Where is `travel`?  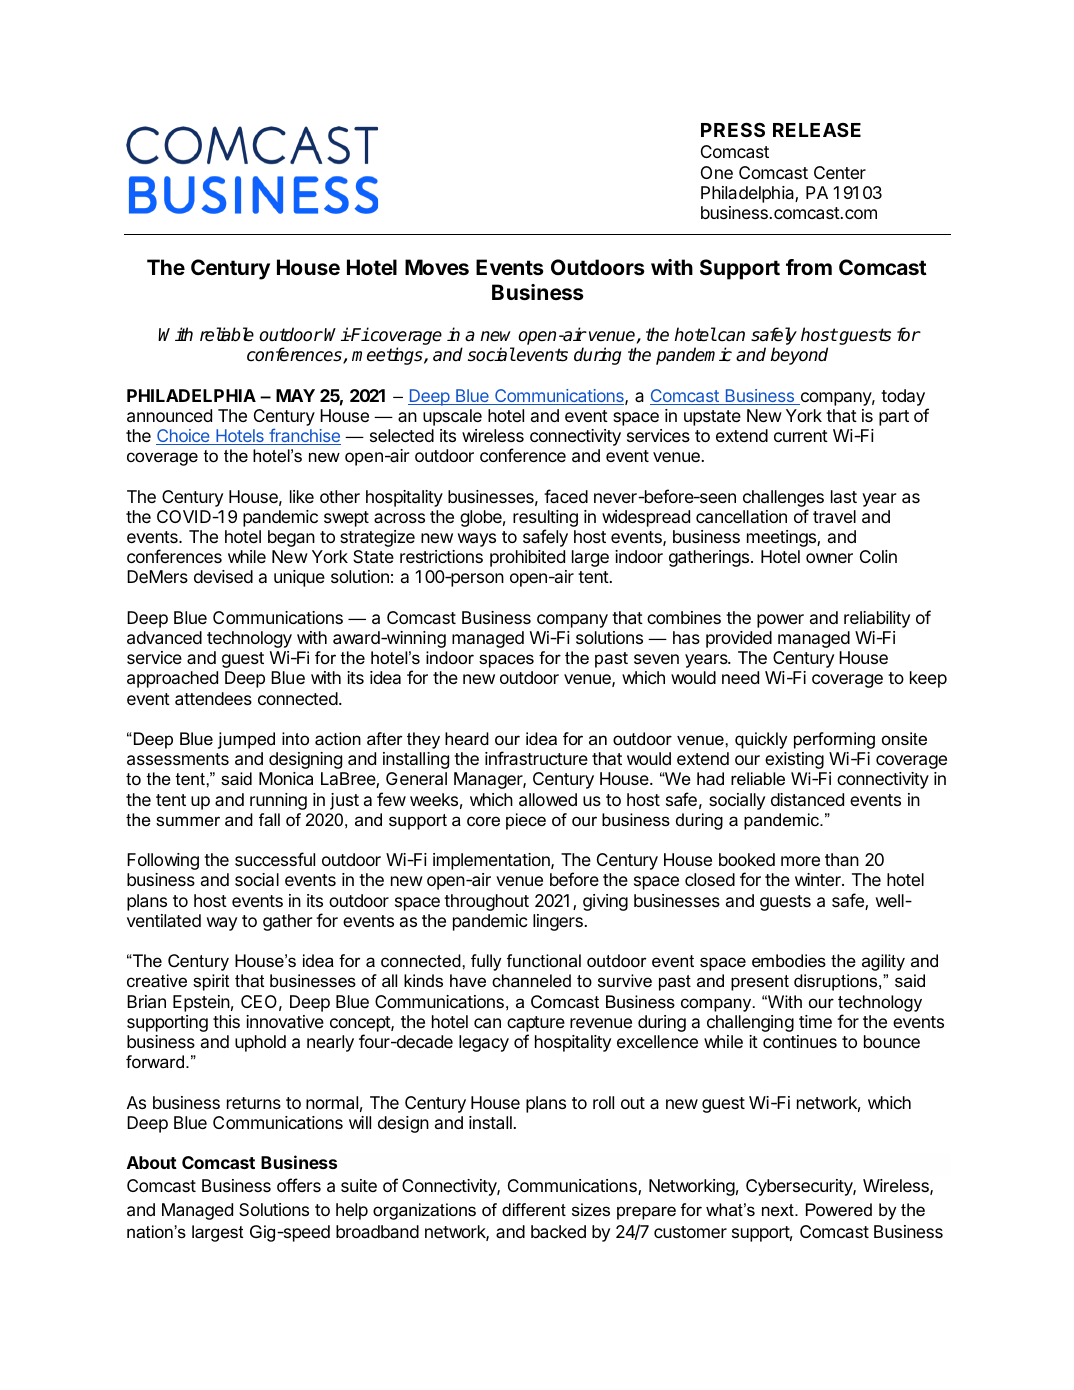
travel is located at coordinates (834, 517).
